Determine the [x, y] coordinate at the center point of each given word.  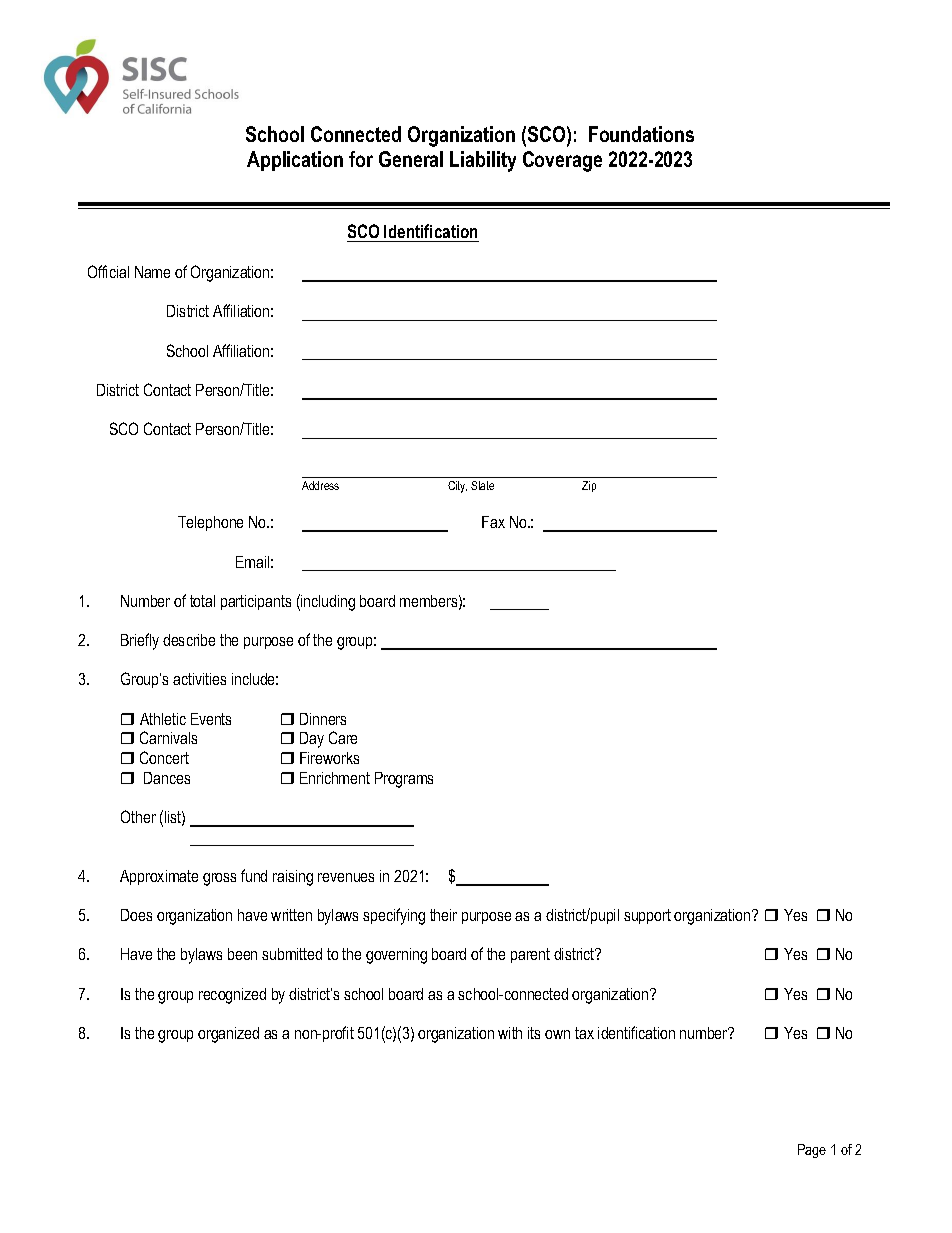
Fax [493, 522]
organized [228, 1035]
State [482, 485]
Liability [483, 161]
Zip [589, 486]
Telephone [210, 523]
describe [189, 640]
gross [219, 879]
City [457, 487]
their [443, 915]
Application [295, 161]
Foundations [641, 134]
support [647, 916]
